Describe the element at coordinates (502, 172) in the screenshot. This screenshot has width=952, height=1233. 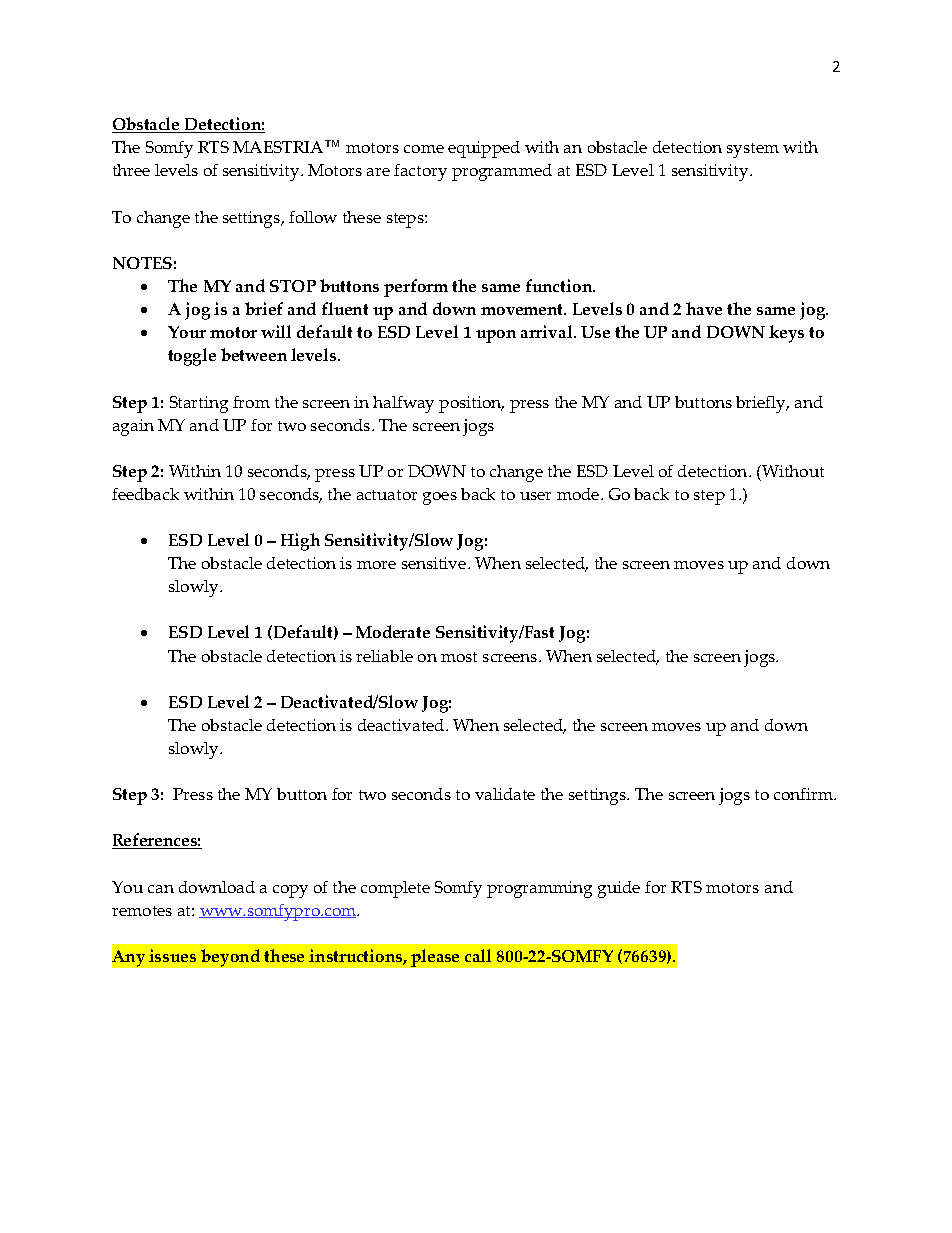
I see `programmed` at that location.
